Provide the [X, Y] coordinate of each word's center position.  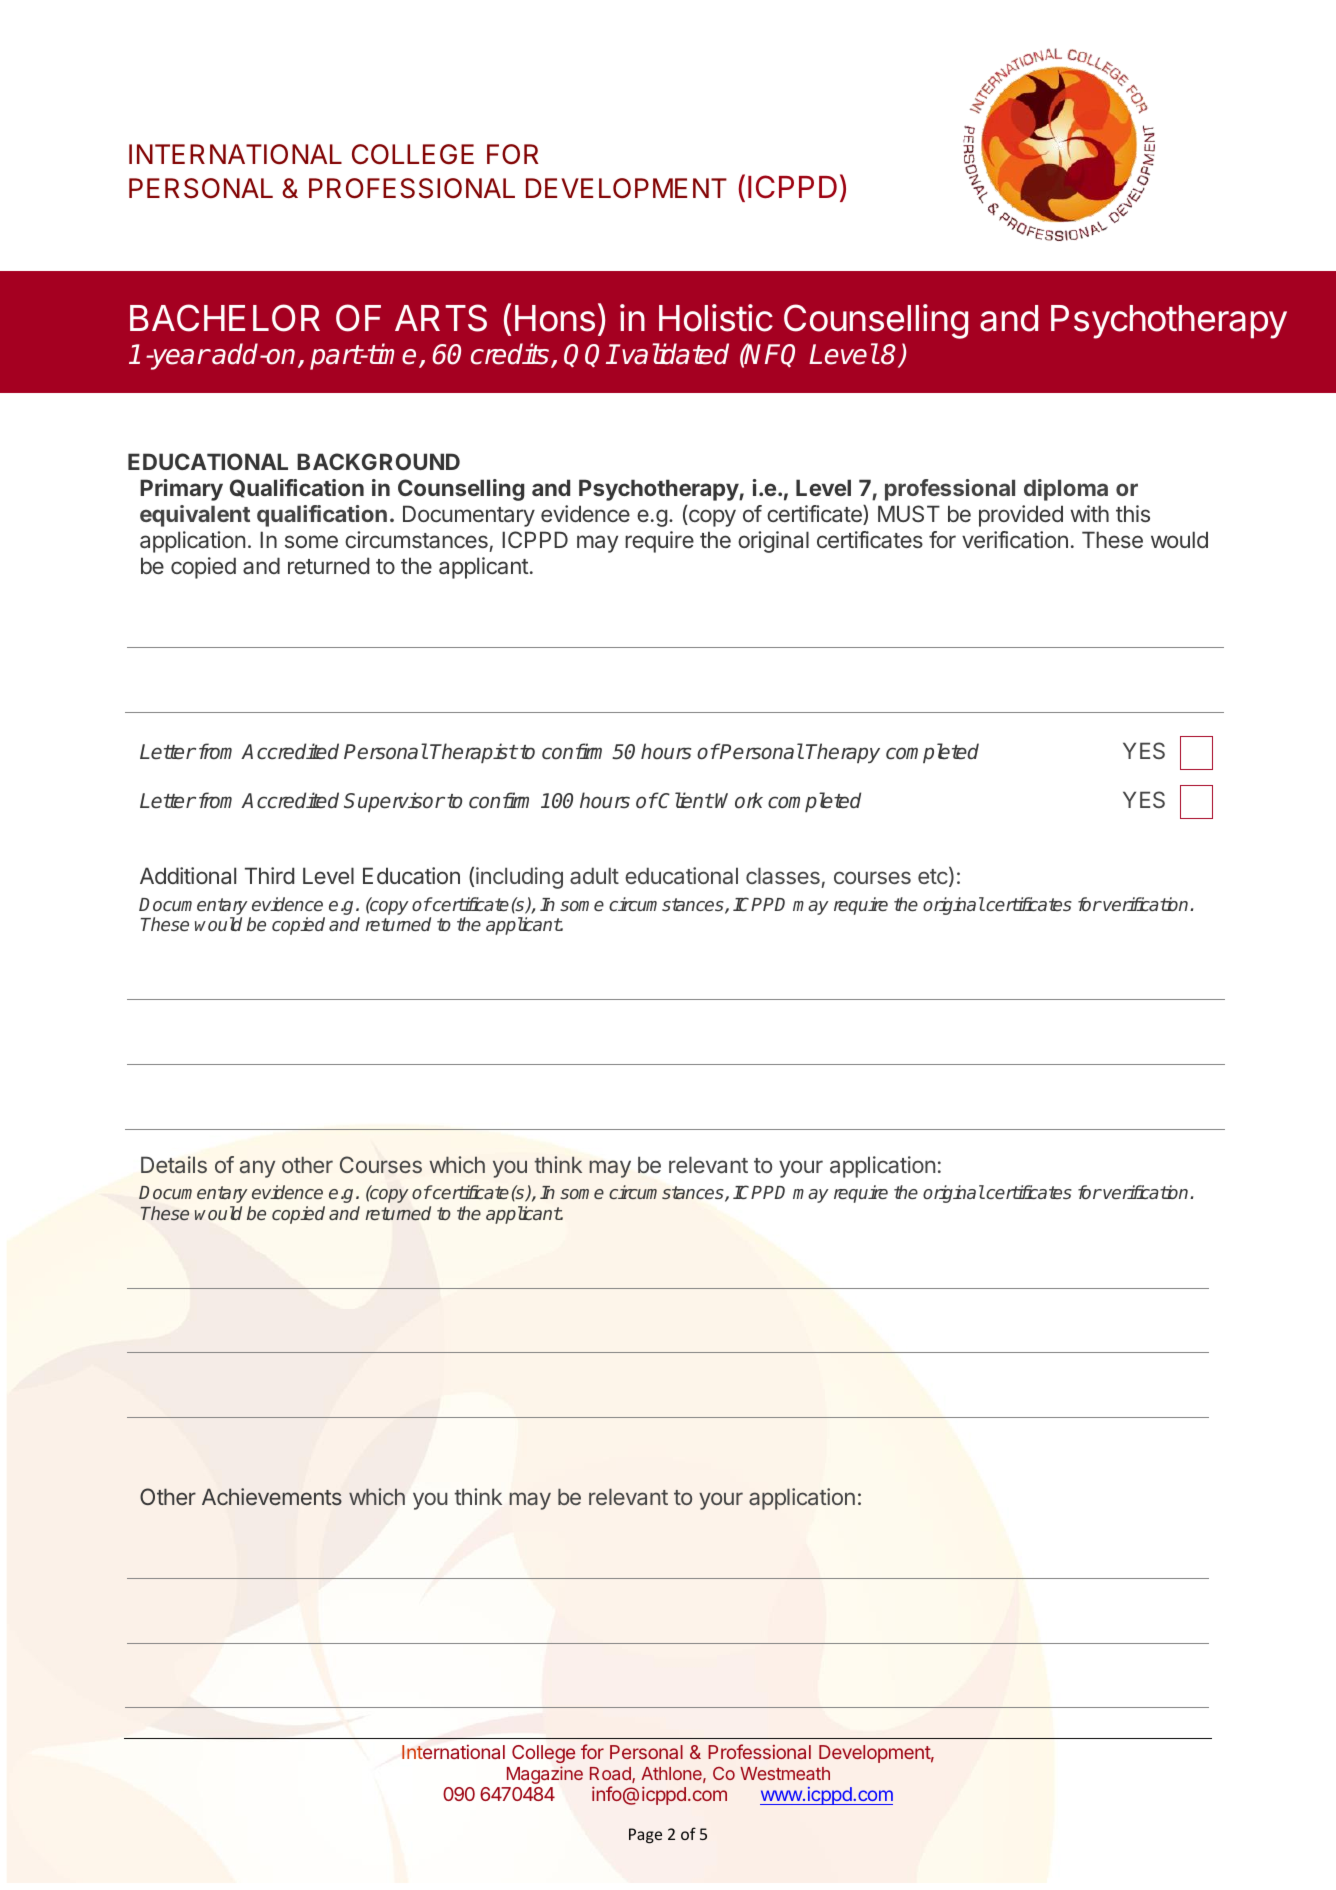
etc [933, 876]
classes [784, 877]
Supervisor [394, 802]
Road [611, 1775]
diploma [1066, 490]
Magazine [545, 1775]
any [257, 1169]
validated [675, 354]
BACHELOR [225, 318]
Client [685, 800]
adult [594, 875]
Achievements [272, 1496]
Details [174, 1164]
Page [645, 1836]
